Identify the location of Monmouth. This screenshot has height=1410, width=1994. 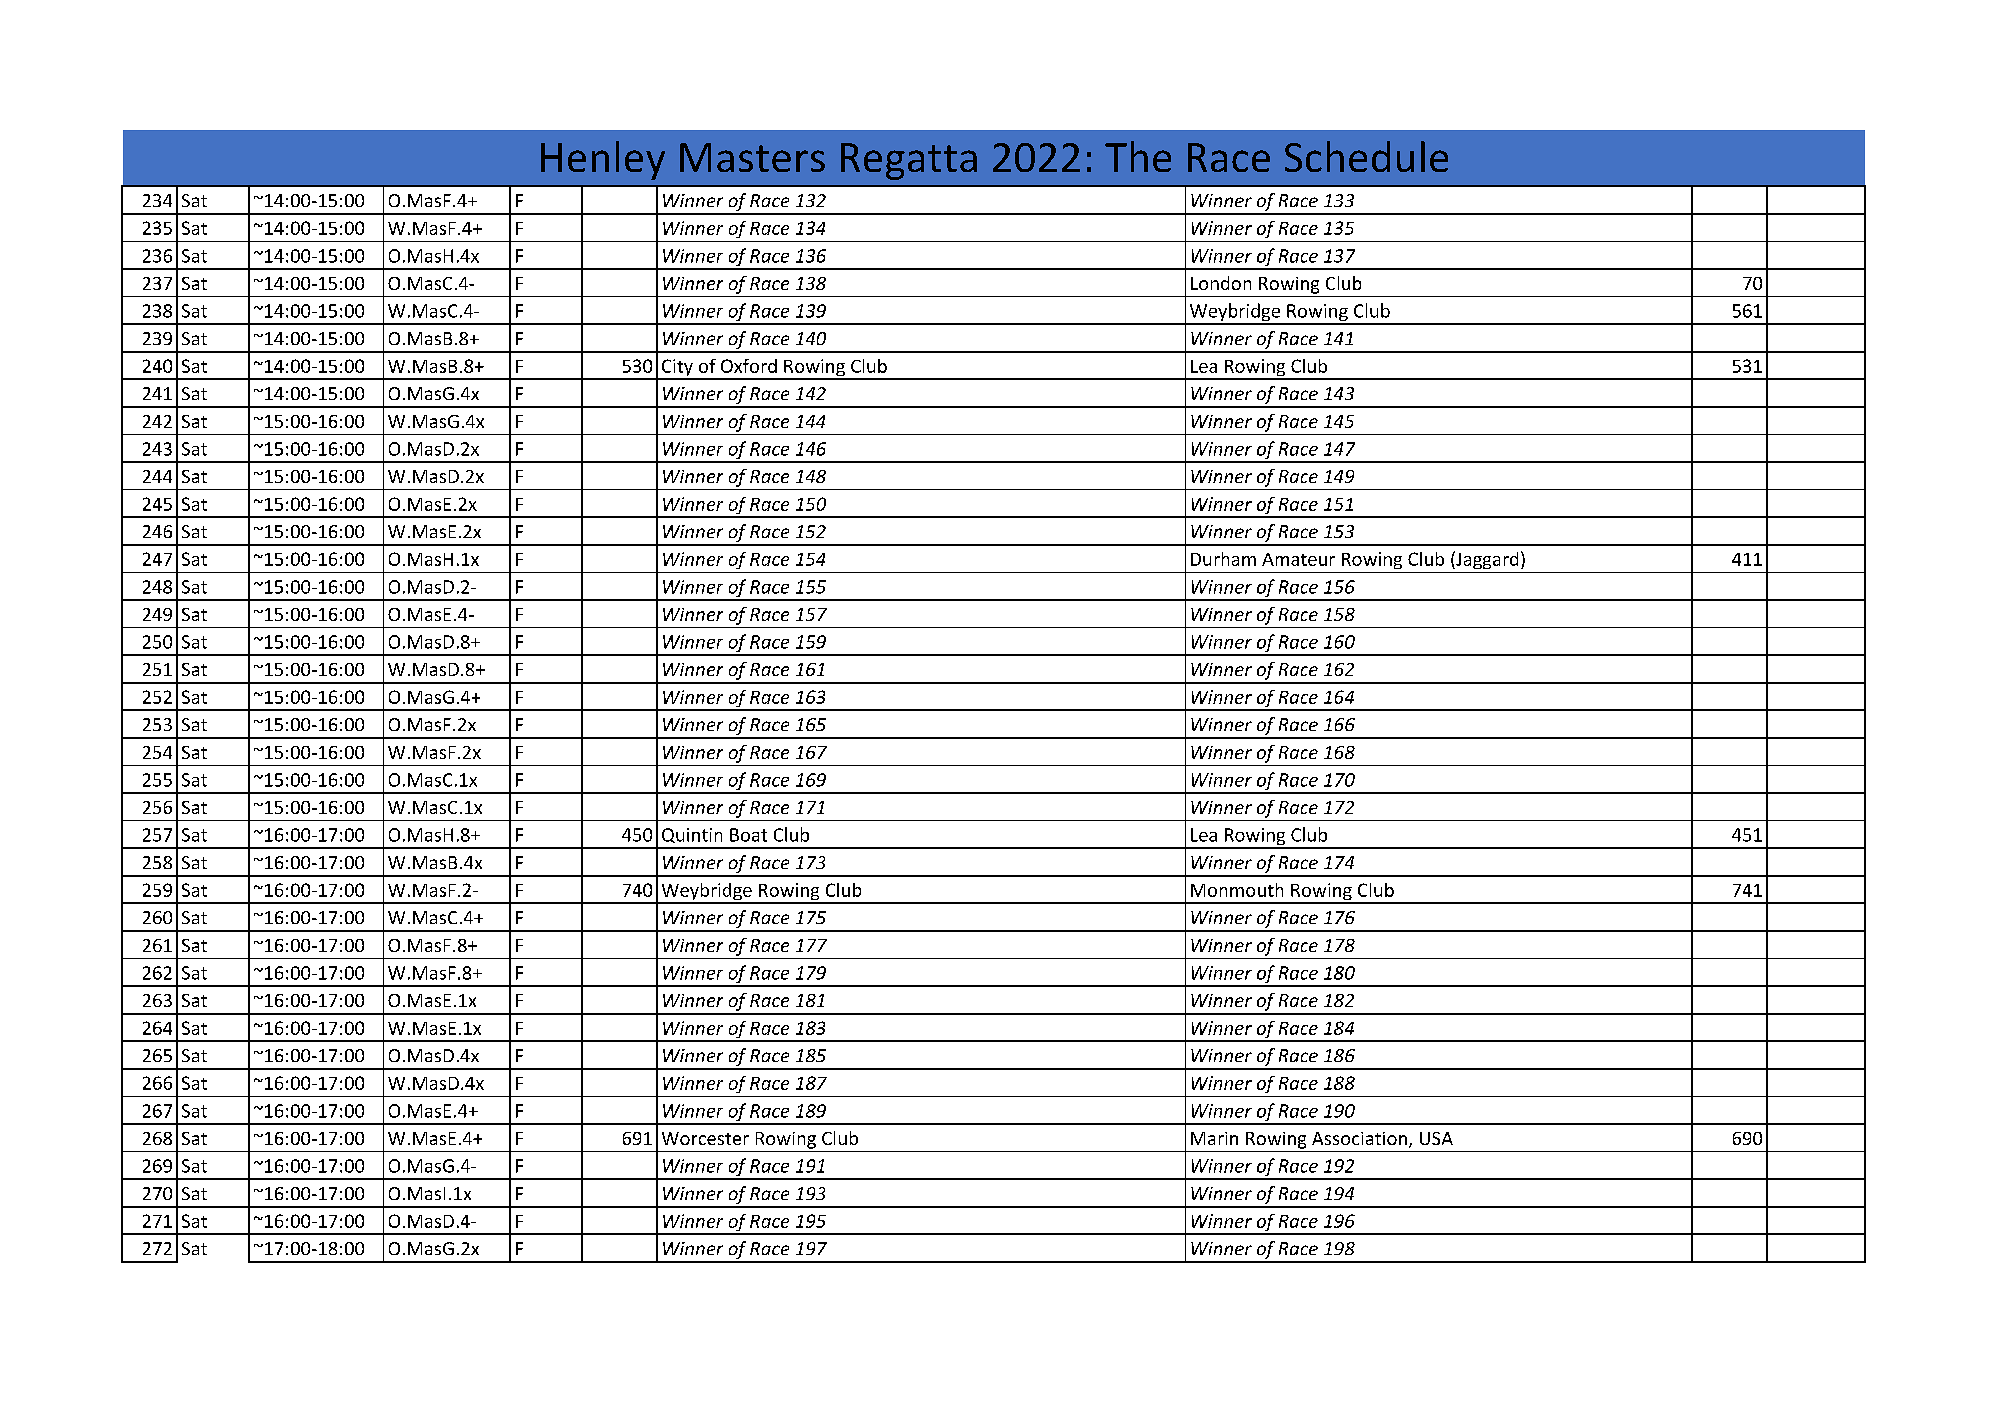
(1237, 890).
